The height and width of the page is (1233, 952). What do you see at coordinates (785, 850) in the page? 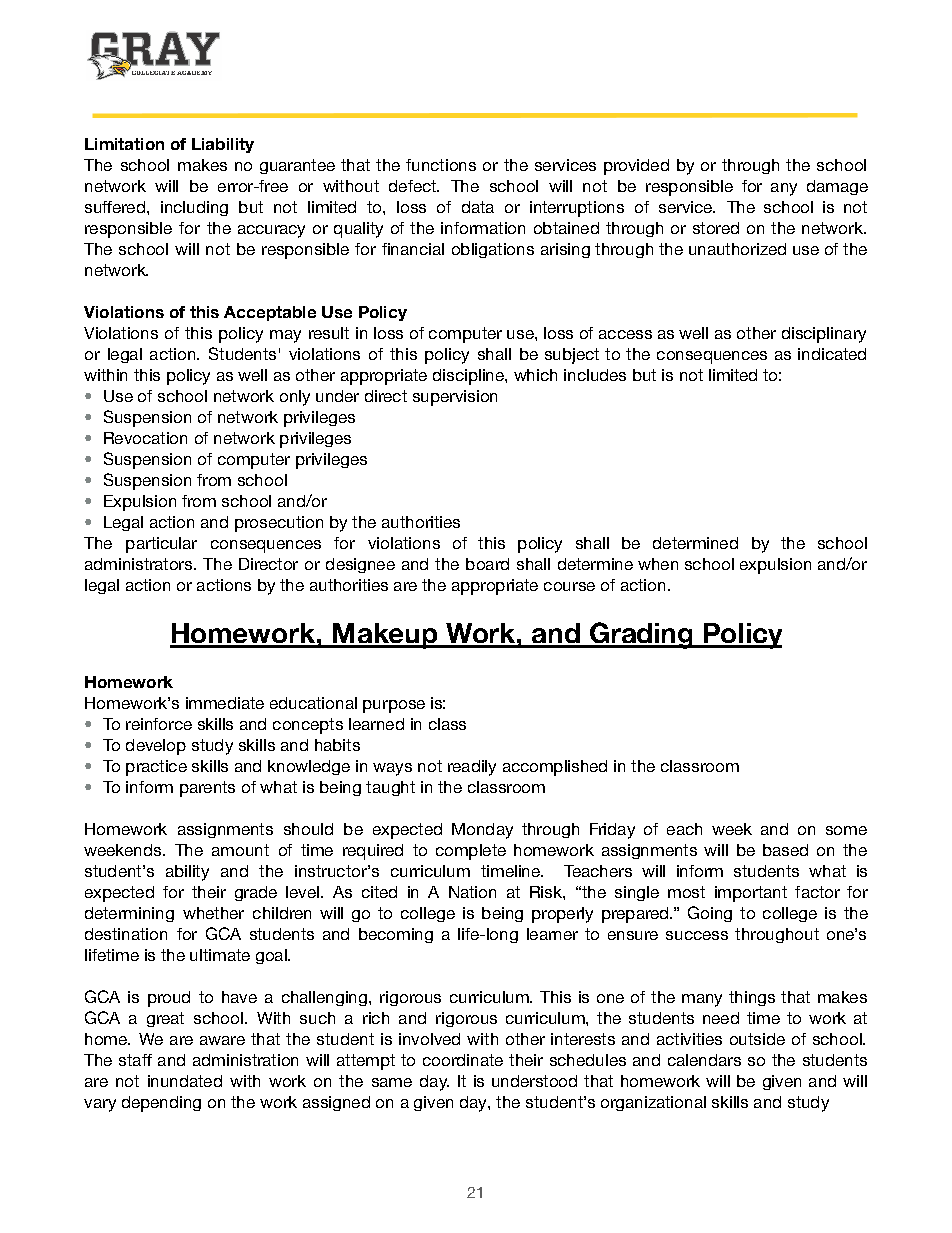
I see `based` at bounding box center [785, 850].
